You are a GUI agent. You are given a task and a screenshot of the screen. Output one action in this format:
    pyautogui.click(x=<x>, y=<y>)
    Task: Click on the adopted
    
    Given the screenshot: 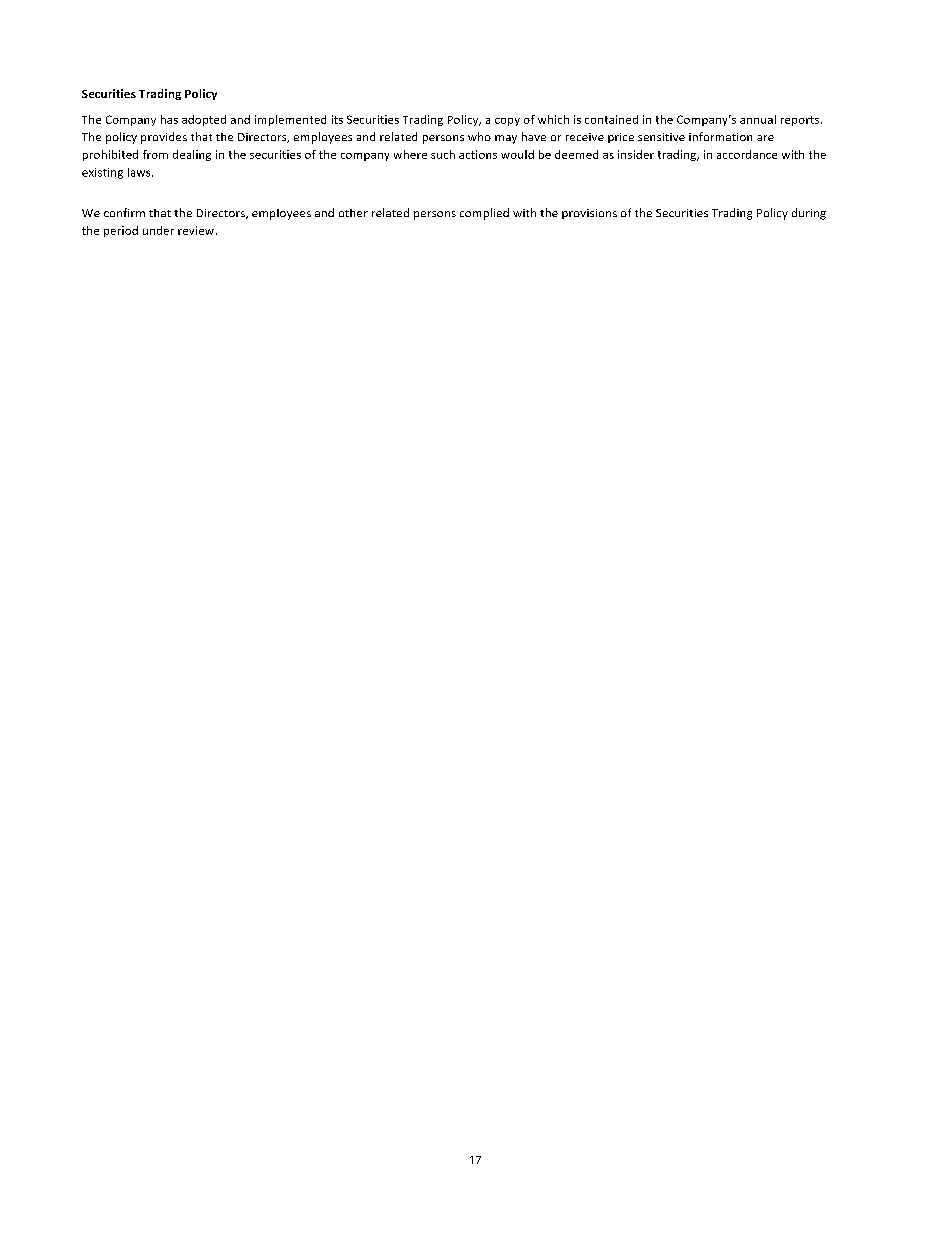 What is the action you would take?
    pyautogui.click(x=204, y=120)
